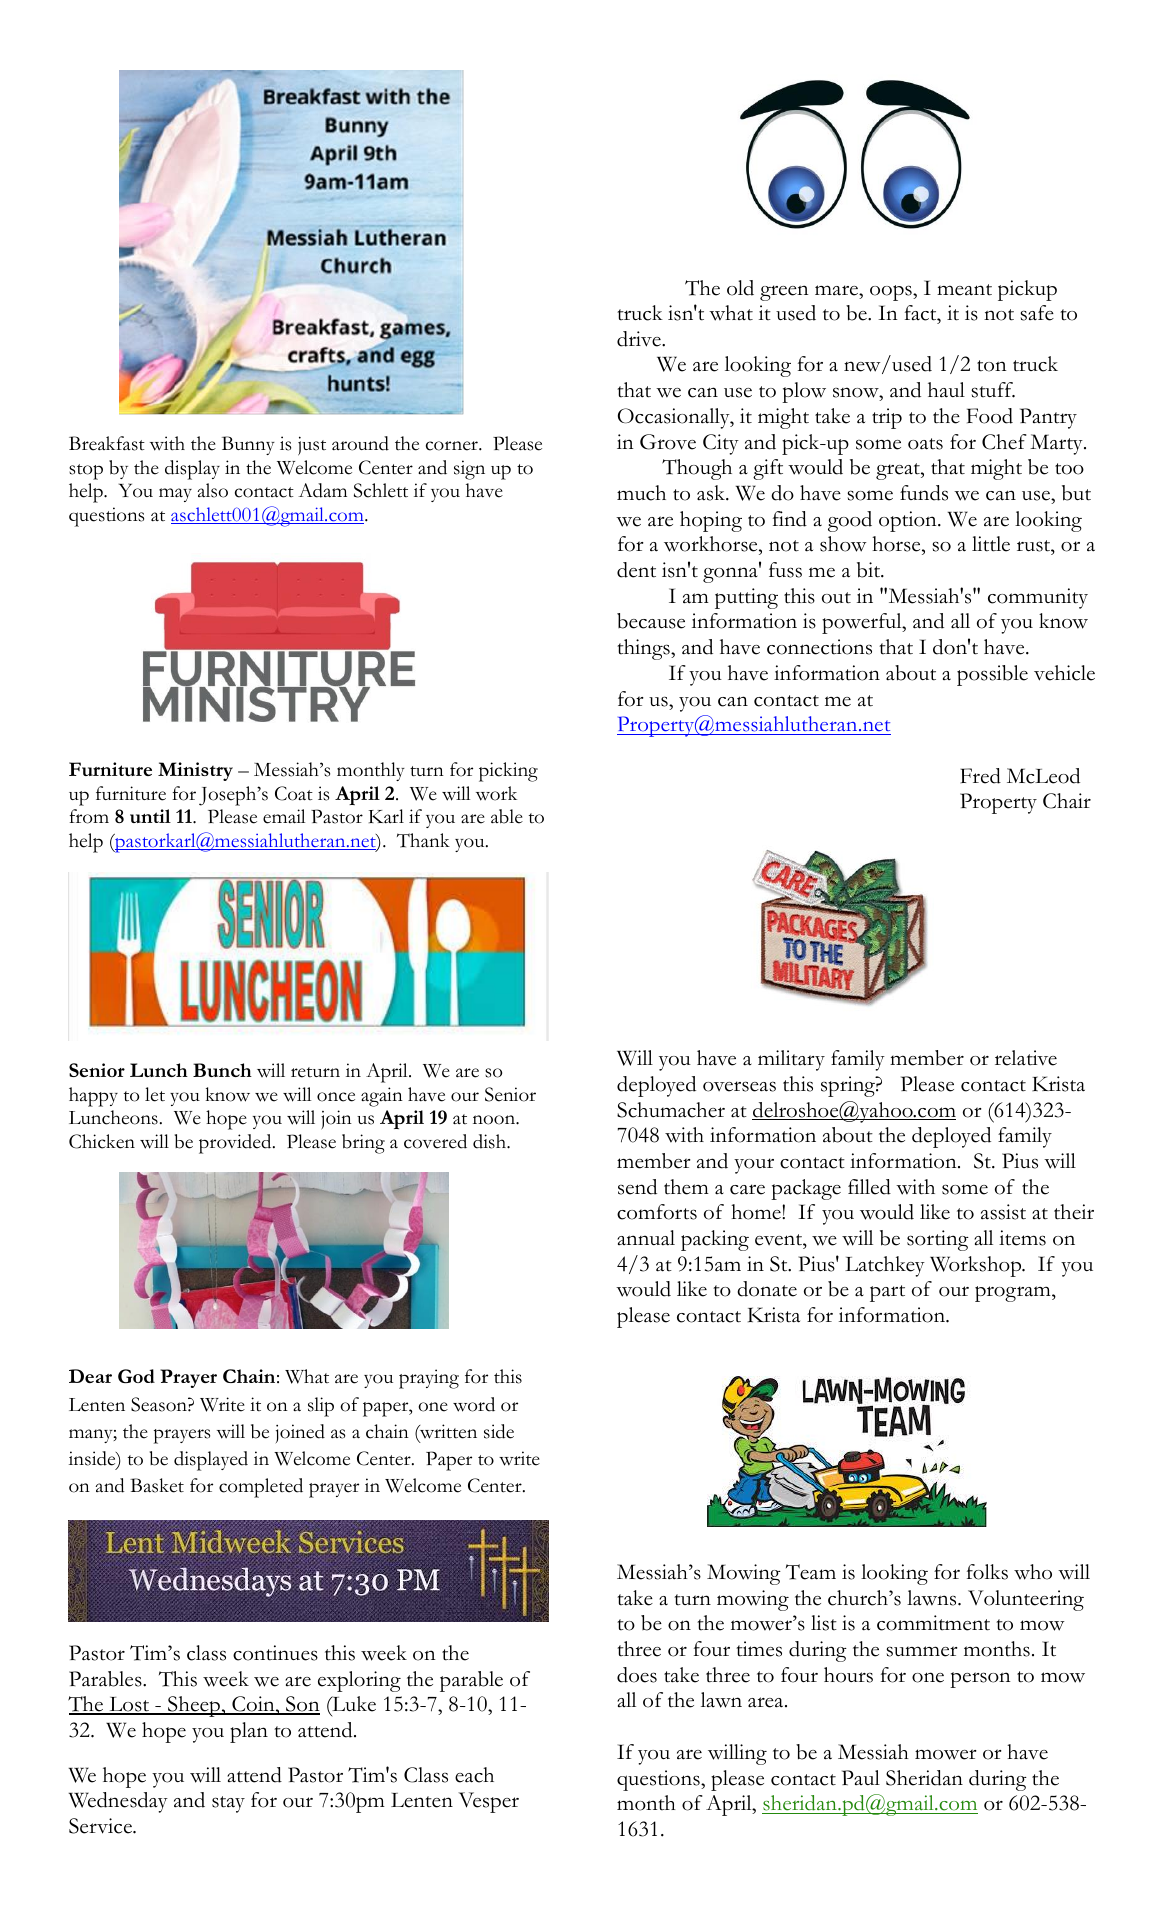  Describe the element at coordinates (248, 445) in the page. I see `Bunny` at that location.
